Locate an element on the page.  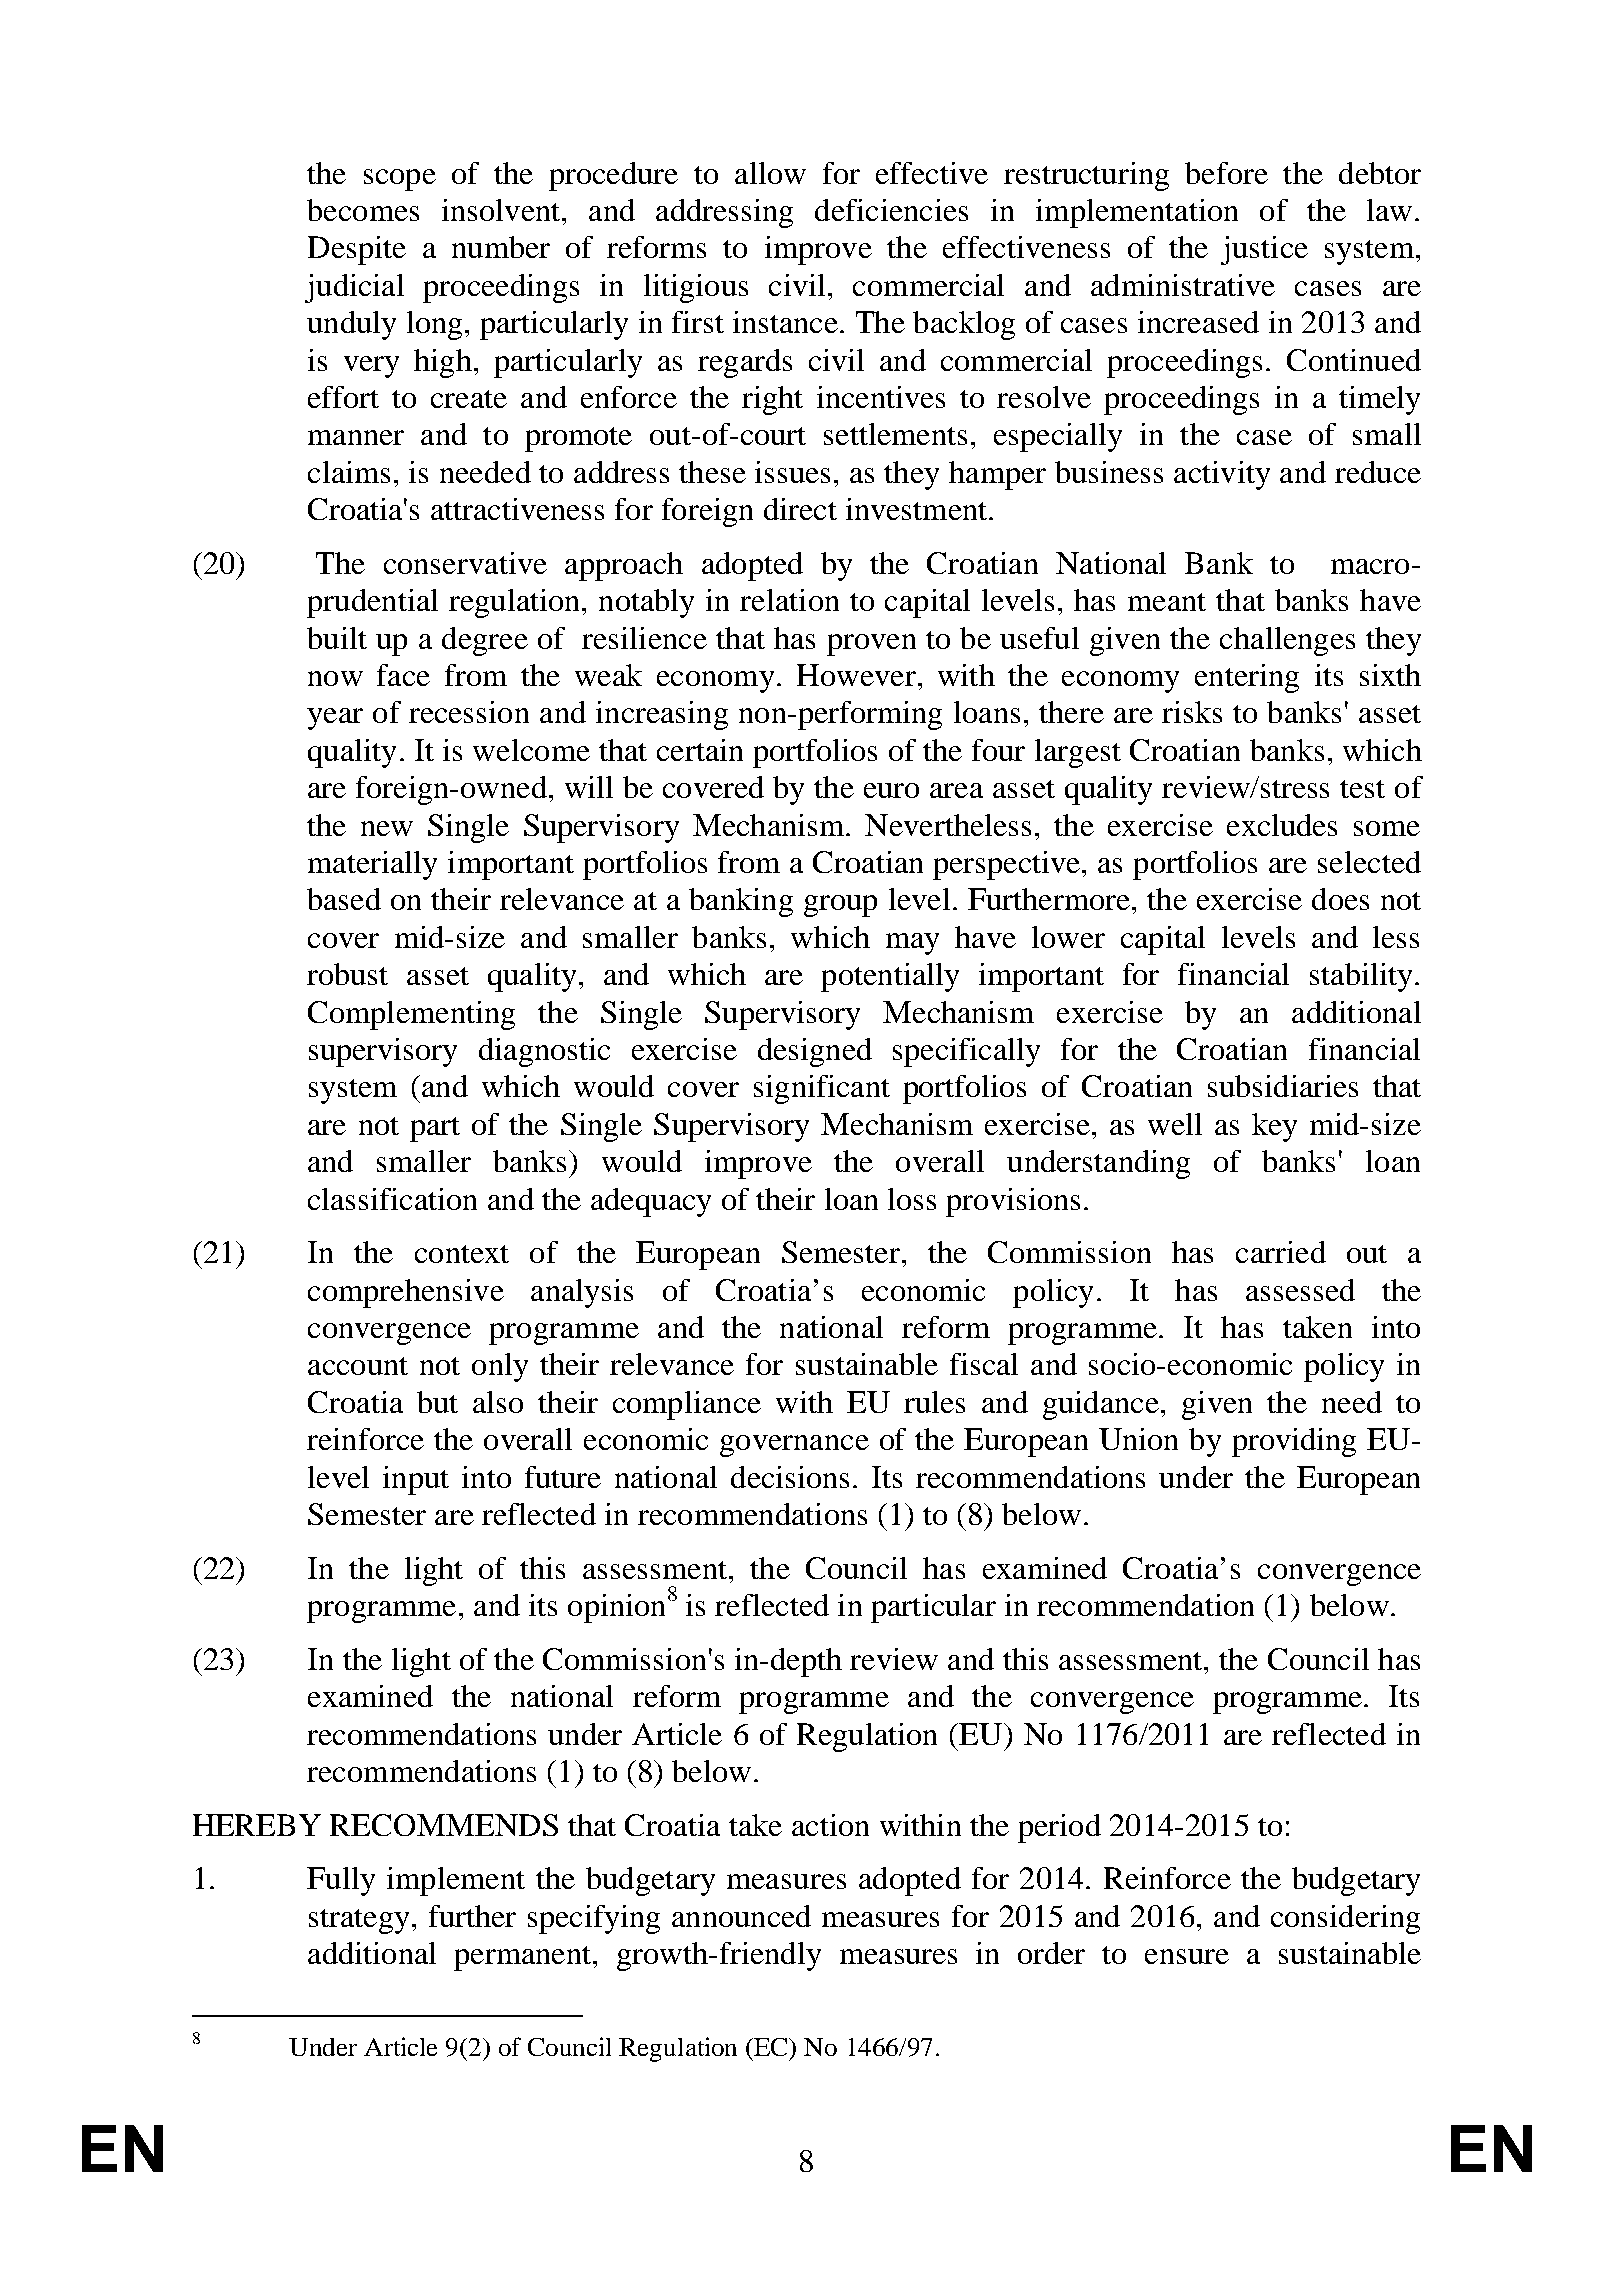
justice is located at coordinates (1264, 250).
